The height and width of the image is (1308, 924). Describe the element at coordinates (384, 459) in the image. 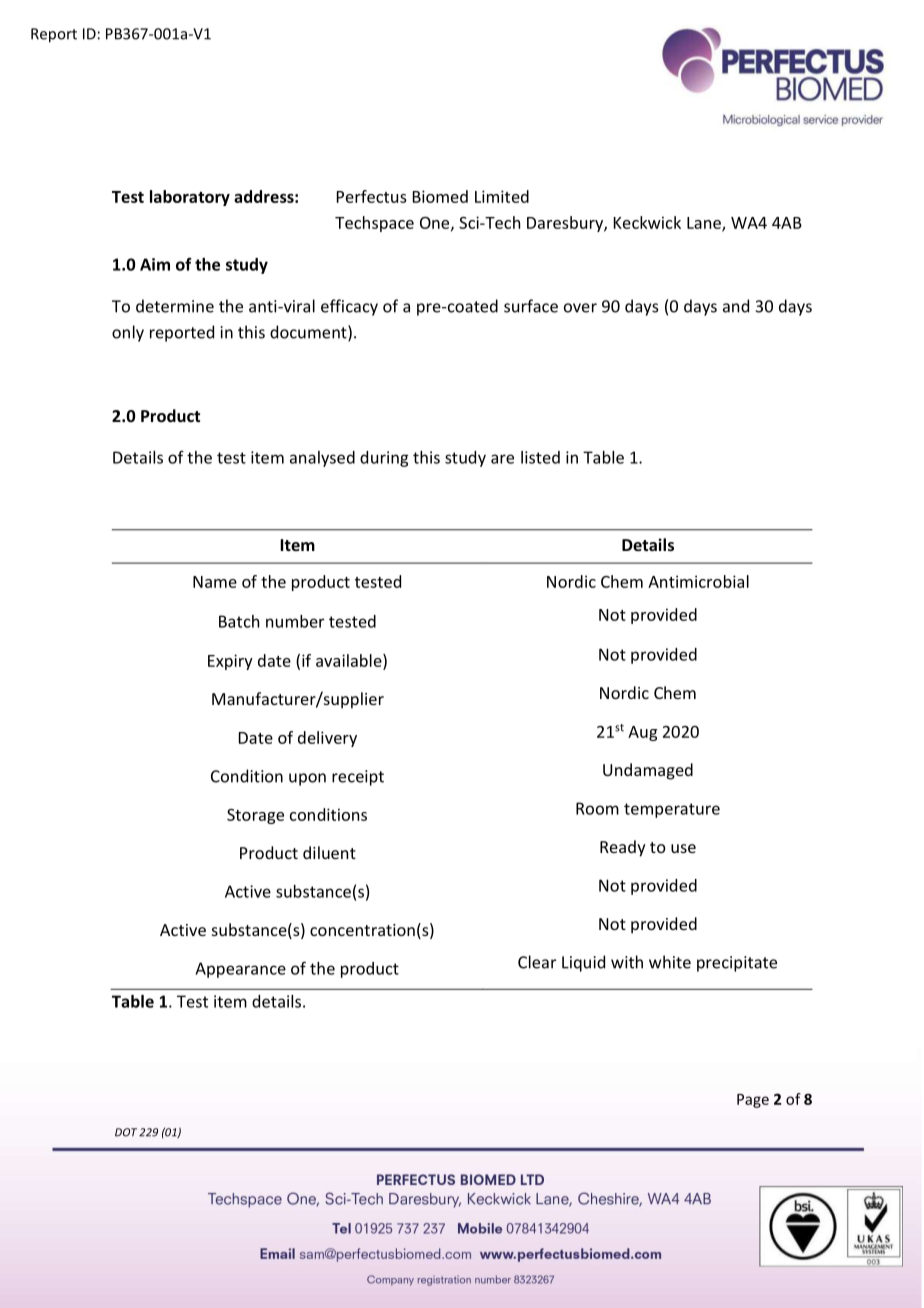

I see `during` at that location.
